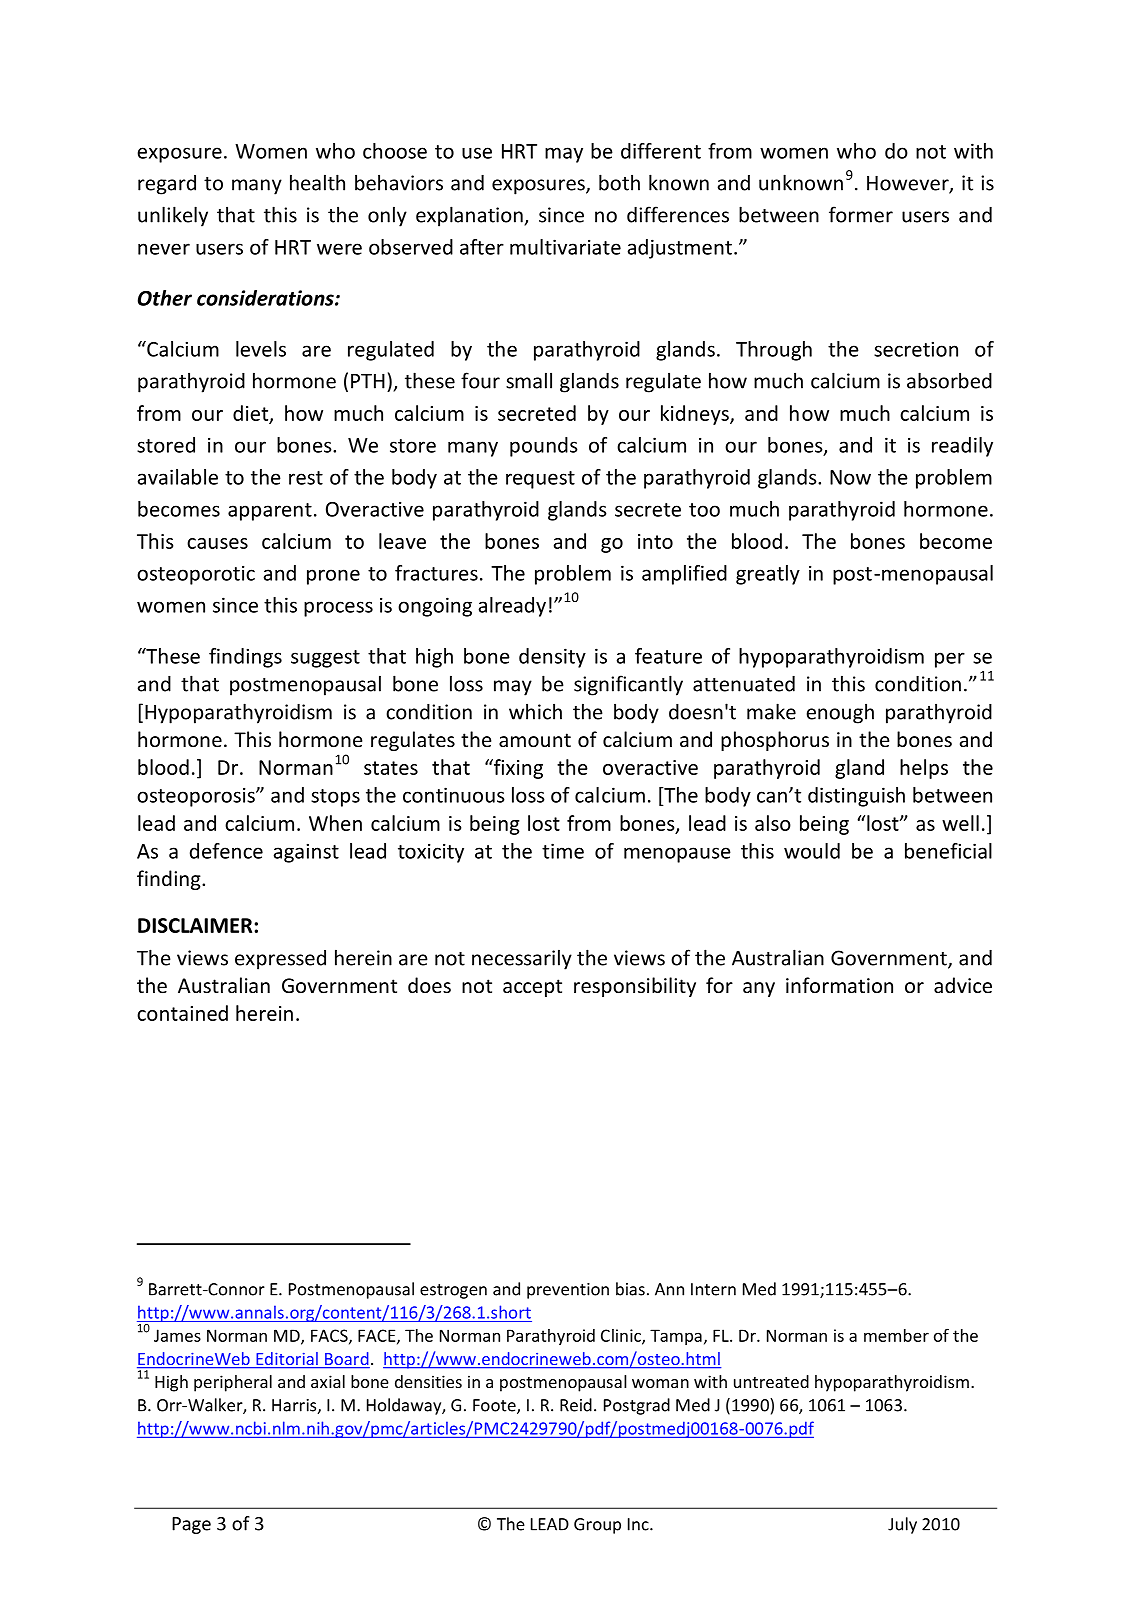 This screenshot has height=1599, width=1131. Describe the element at coordinates (902, 1525) in the screenshot. I see `July` at that location.
